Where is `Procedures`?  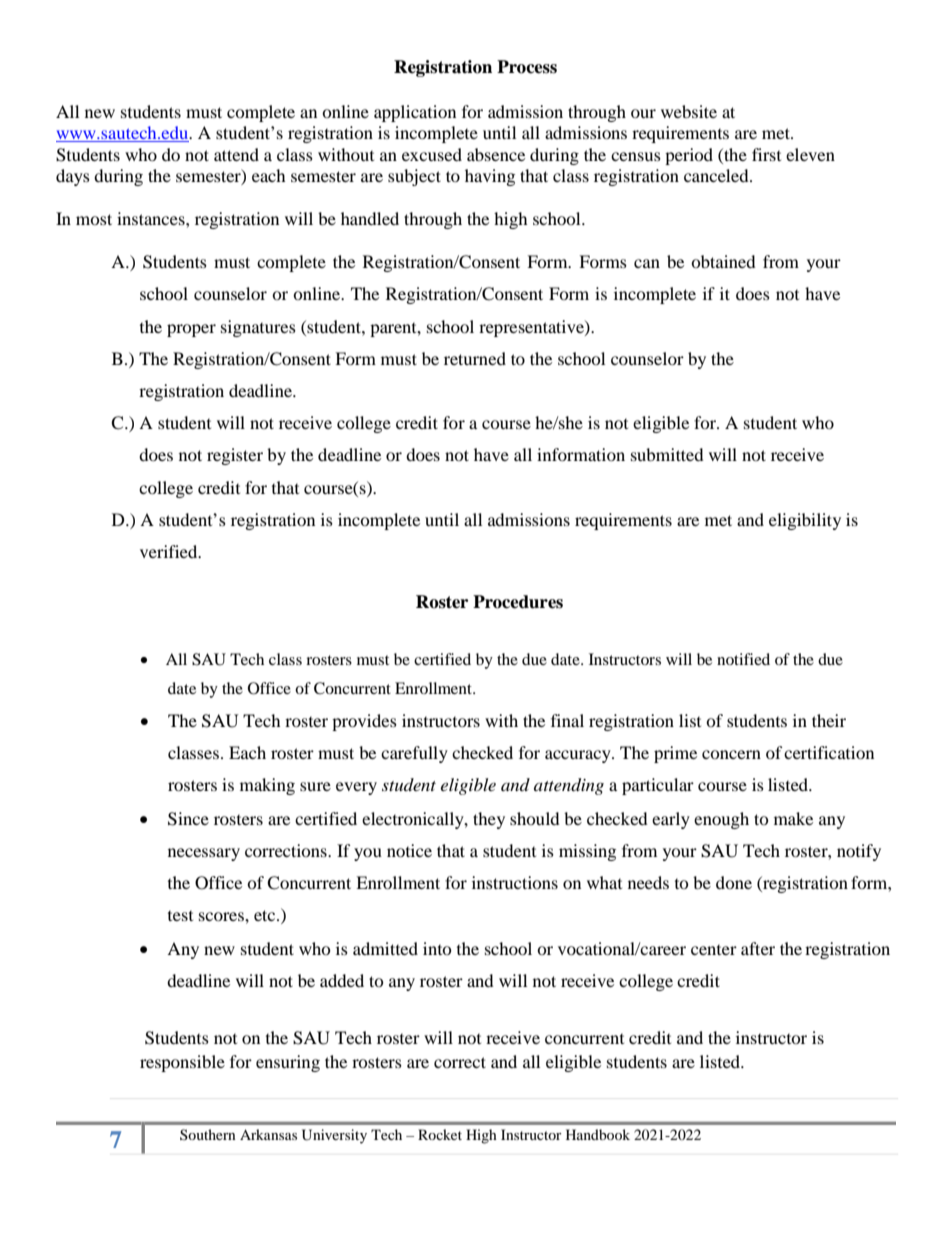 Procedures is located at coordinates (518, 602).
